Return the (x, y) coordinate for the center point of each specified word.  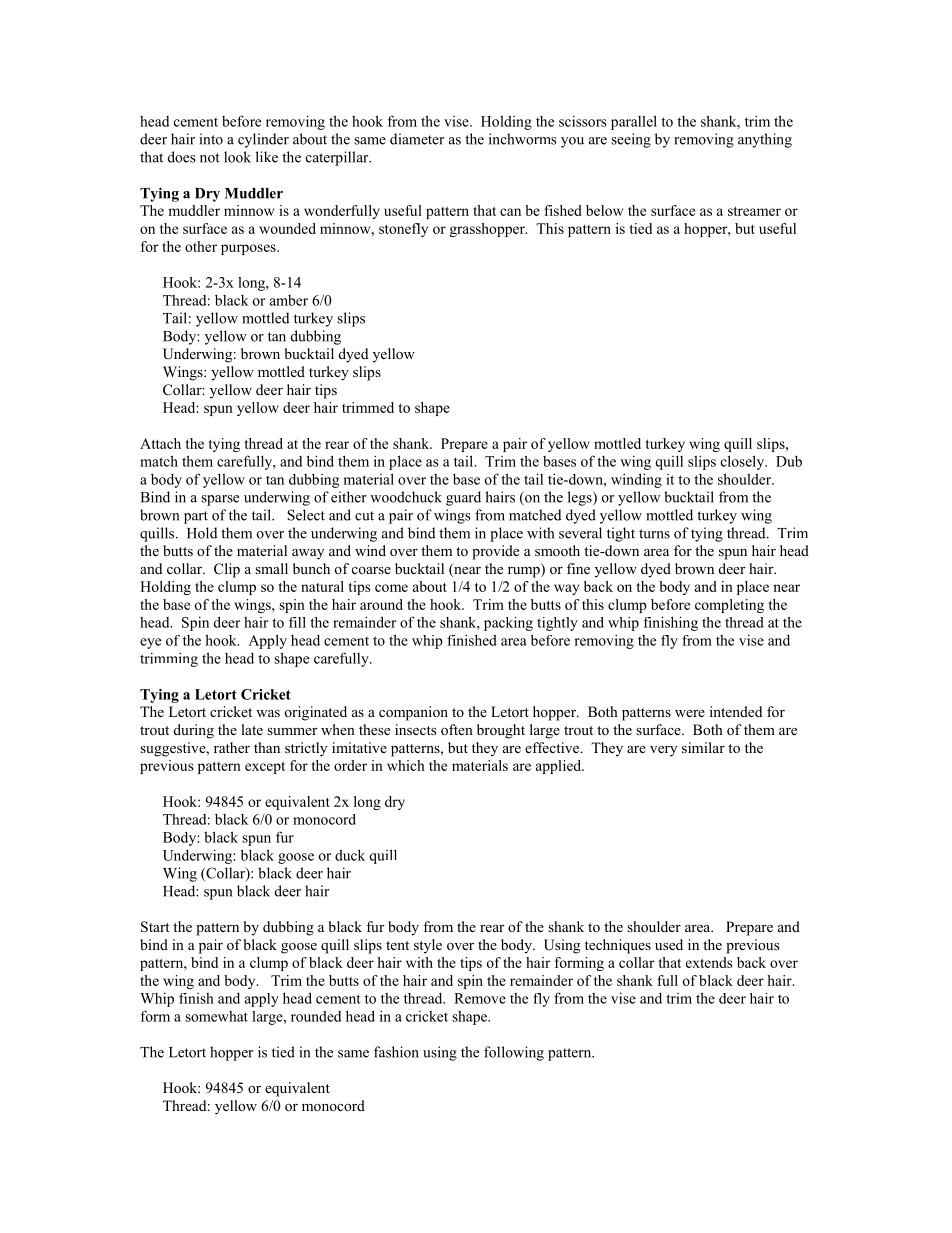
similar (703, 747)
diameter (417, 139)
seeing (631, 140)
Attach (160, 443)
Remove (480, 998)
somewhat (216, 1016)
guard (463, 498)
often (457, 730)
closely (744, 462)
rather (232, 747)
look (237, 157)
